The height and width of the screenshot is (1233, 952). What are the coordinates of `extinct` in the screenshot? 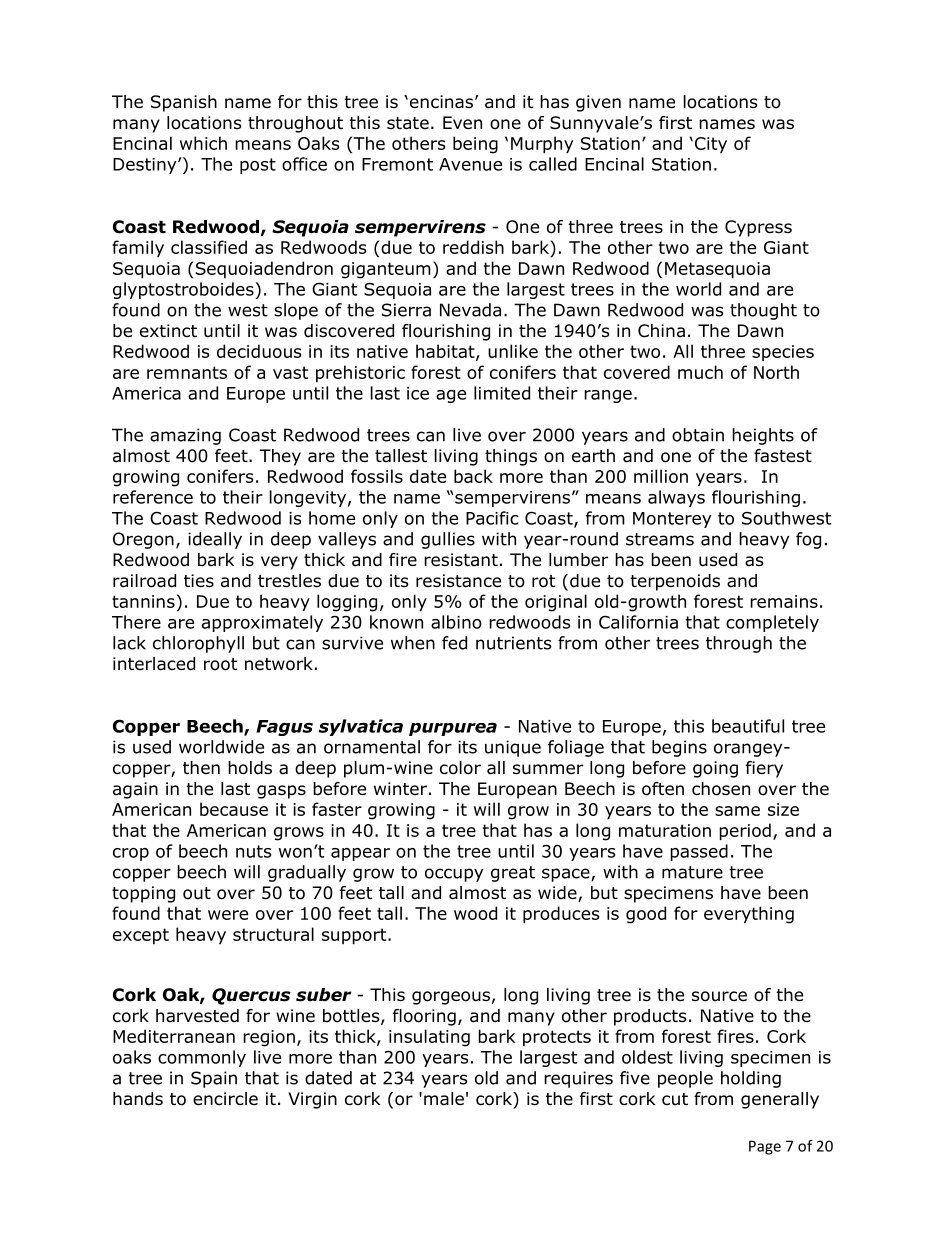 It's located at (168, 331).
